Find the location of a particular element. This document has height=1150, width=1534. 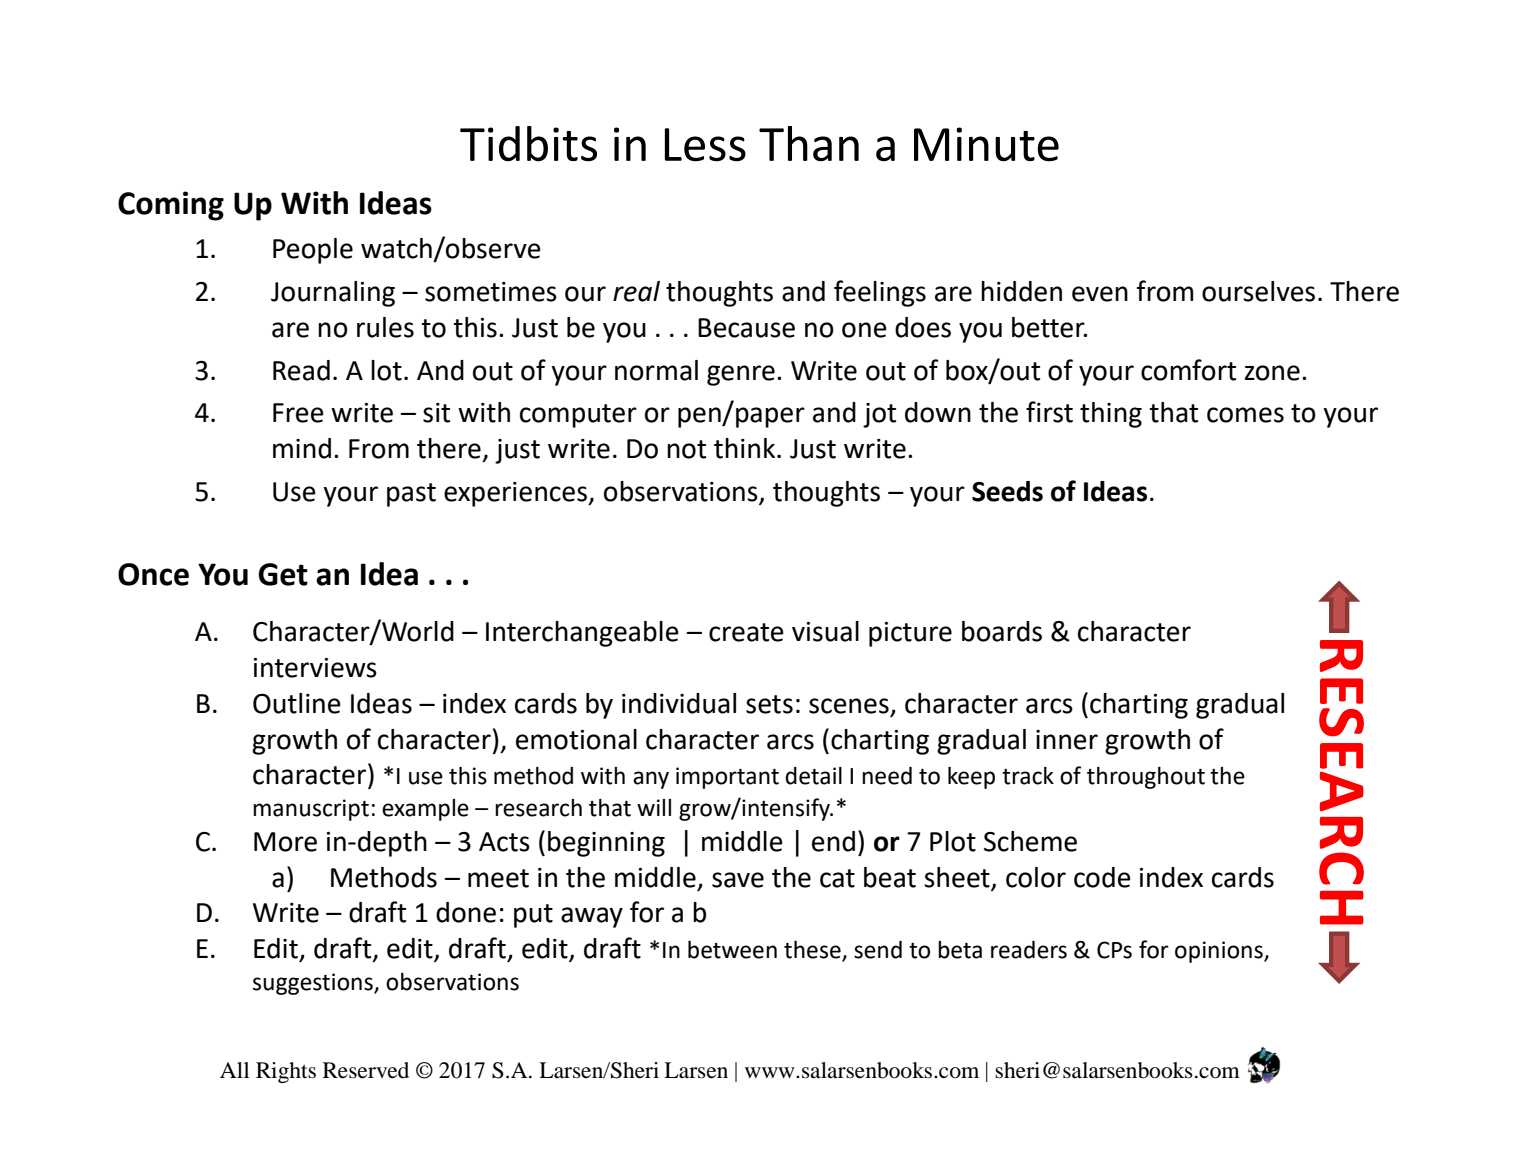

Scheme is located at coordinates (1030, 841).
